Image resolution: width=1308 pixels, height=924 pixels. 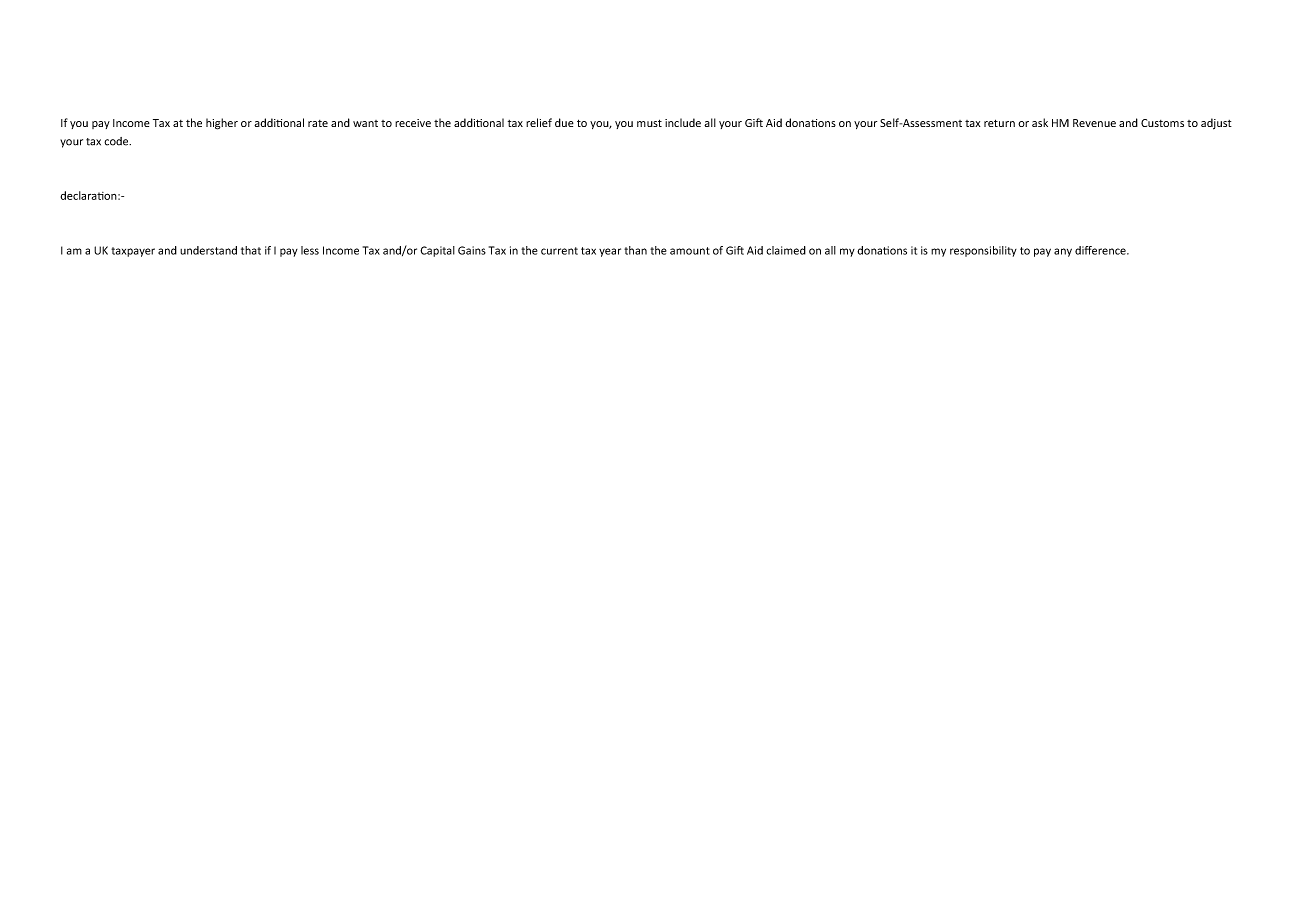 What do you see at coordinates (649, 123) in the screenshot?
I see `must` at bounding box center [649, 123].
